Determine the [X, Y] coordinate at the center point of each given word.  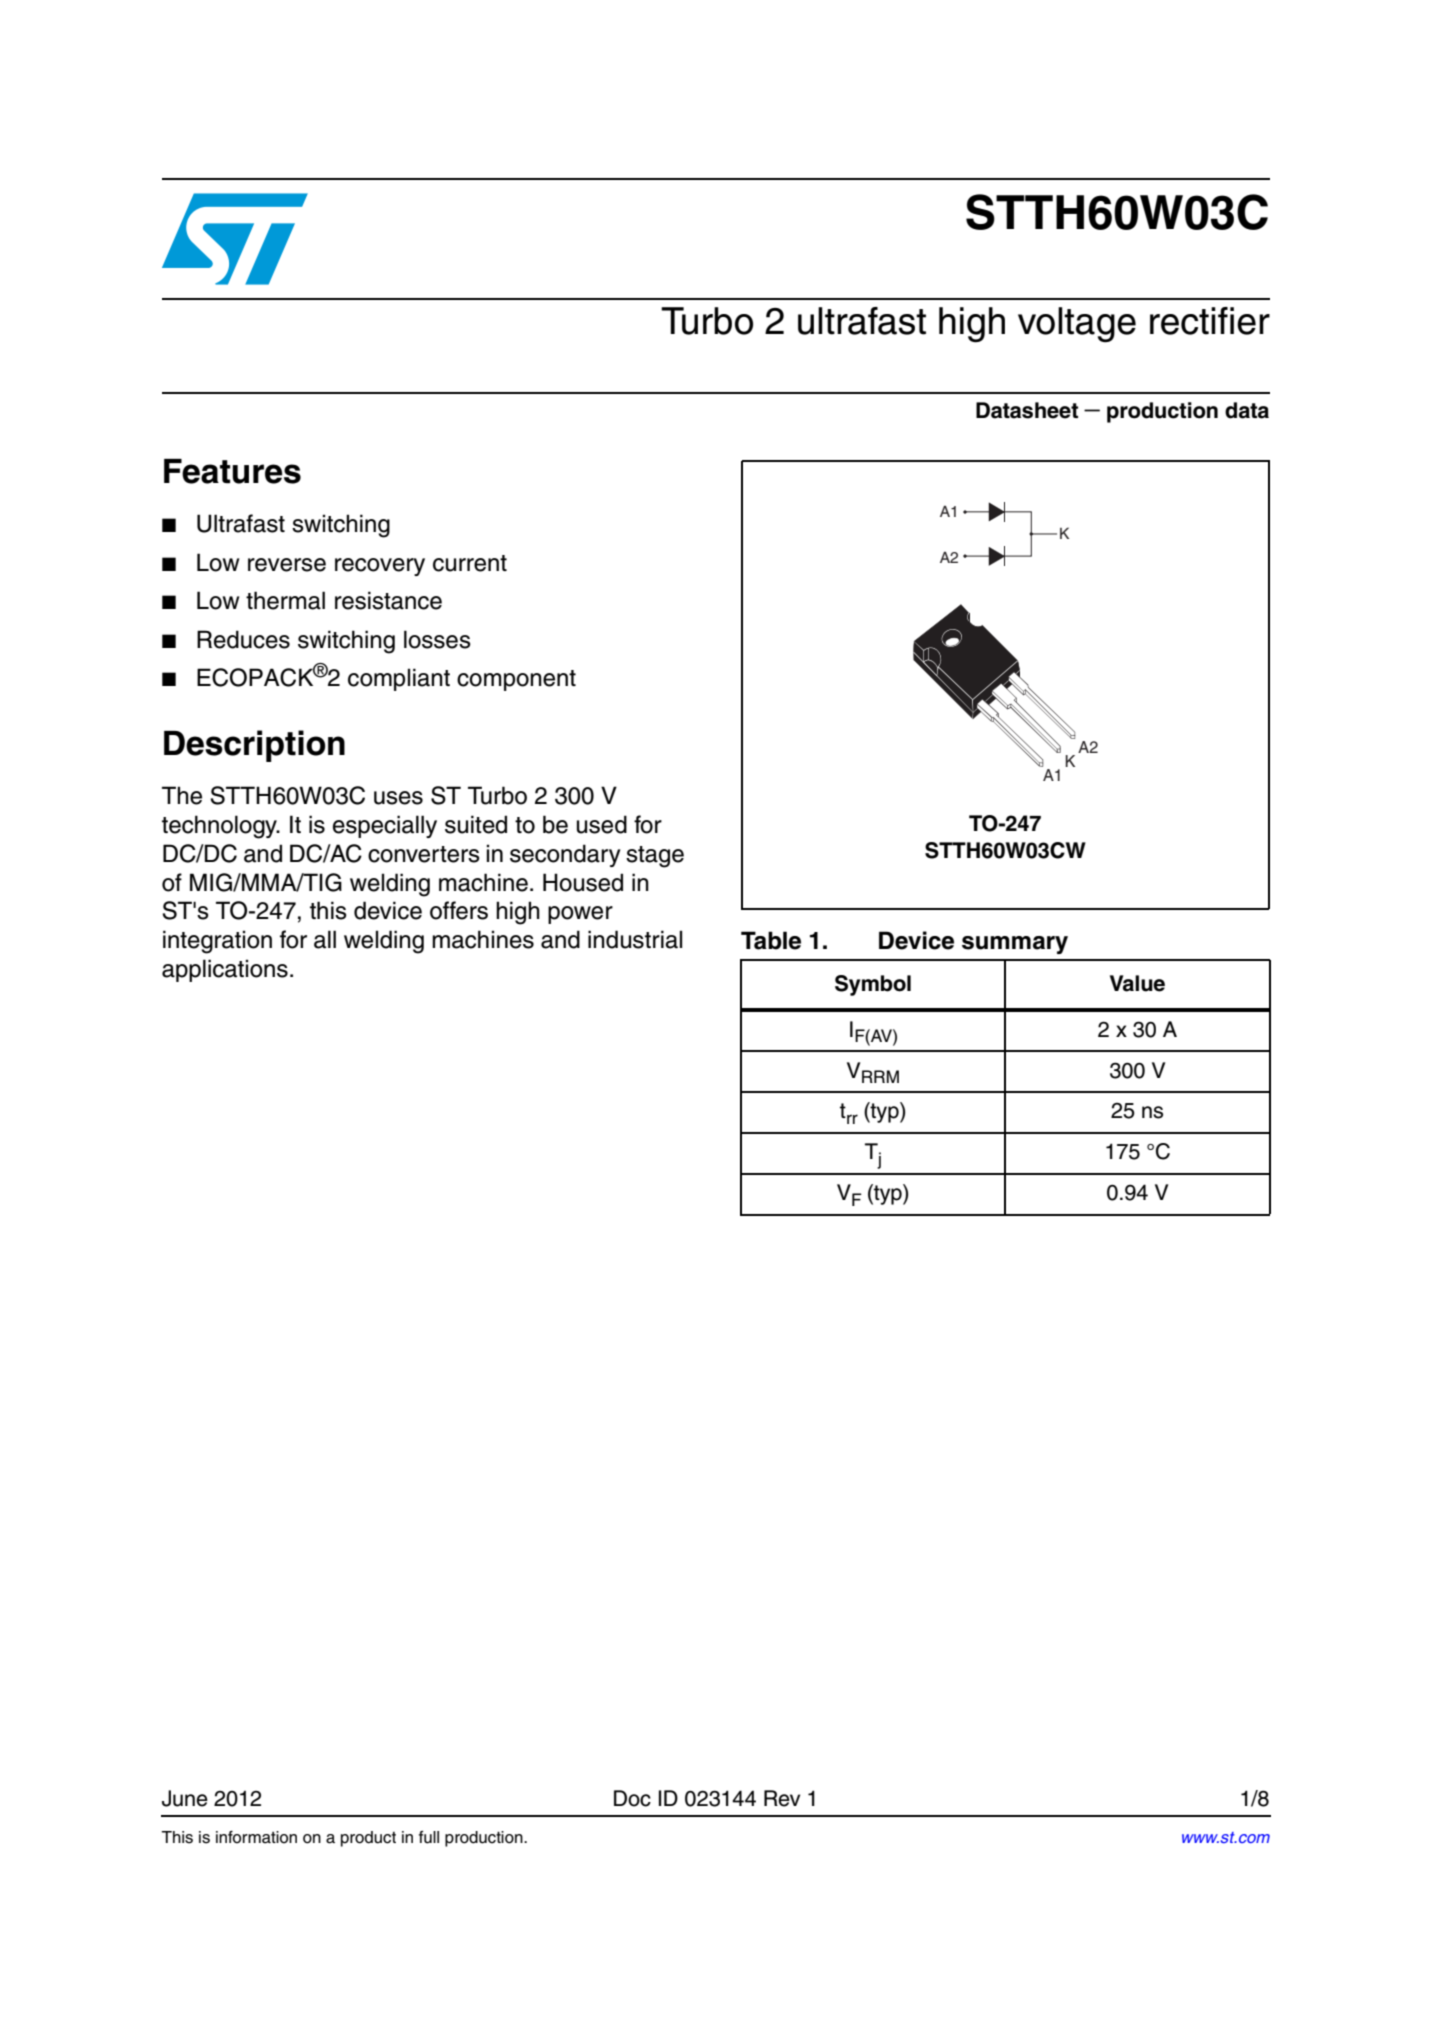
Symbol [873, 985]
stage [655, 857]
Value [1137, 983]
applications [225, 970]
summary [1015, 945]
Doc [632, 1798]
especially [385, 826]
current [470, 563]
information [256, 1837]
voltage [1077, 325]
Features [232, 471]
